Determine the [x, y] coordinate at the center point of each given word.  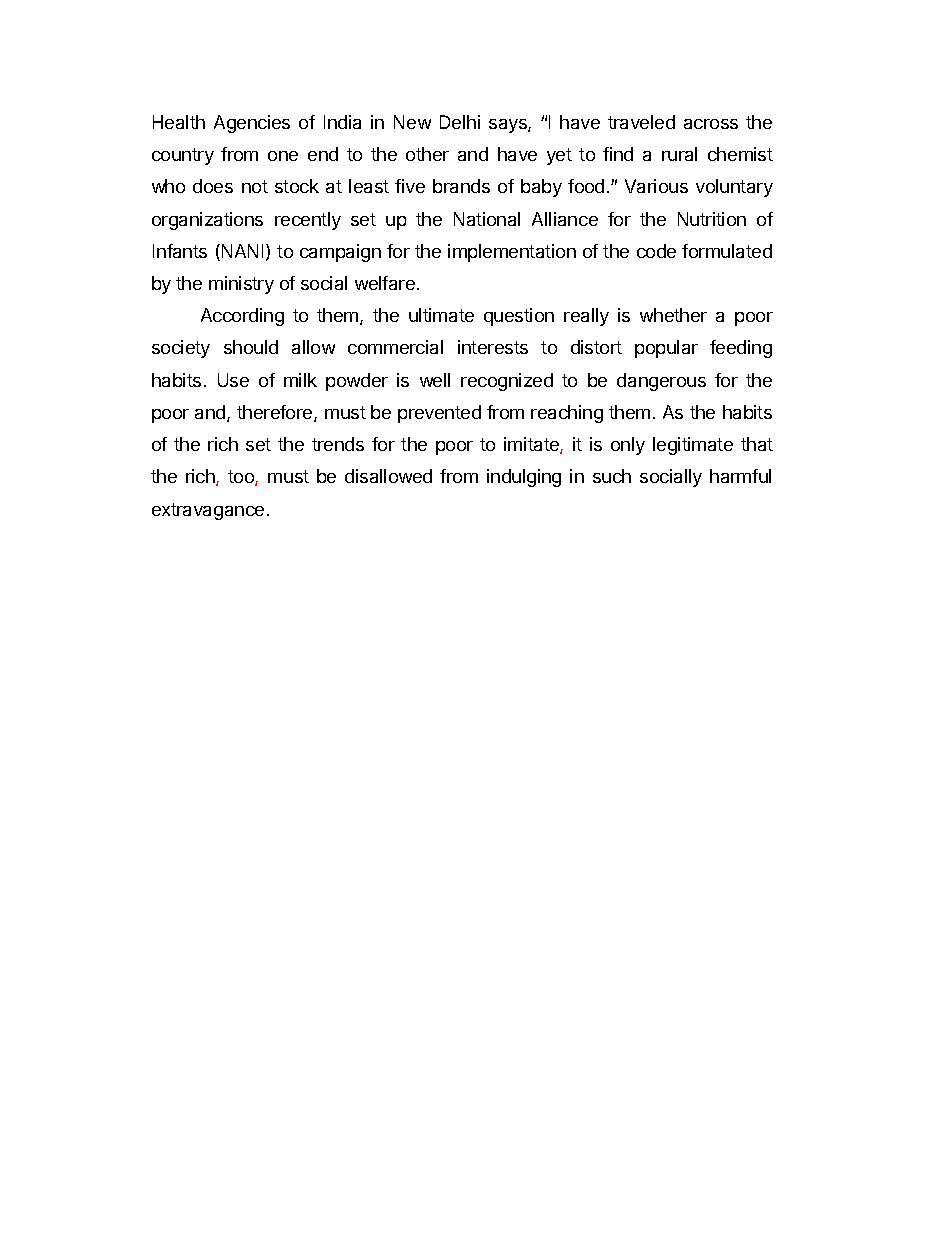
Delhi [460, 122]
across [711, 124]
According [242, 317]
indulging [524, 478]
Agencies [252, 124]
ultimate [441, 315]
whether [673, 315]
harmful [740, 476]
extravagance [208, 511]
